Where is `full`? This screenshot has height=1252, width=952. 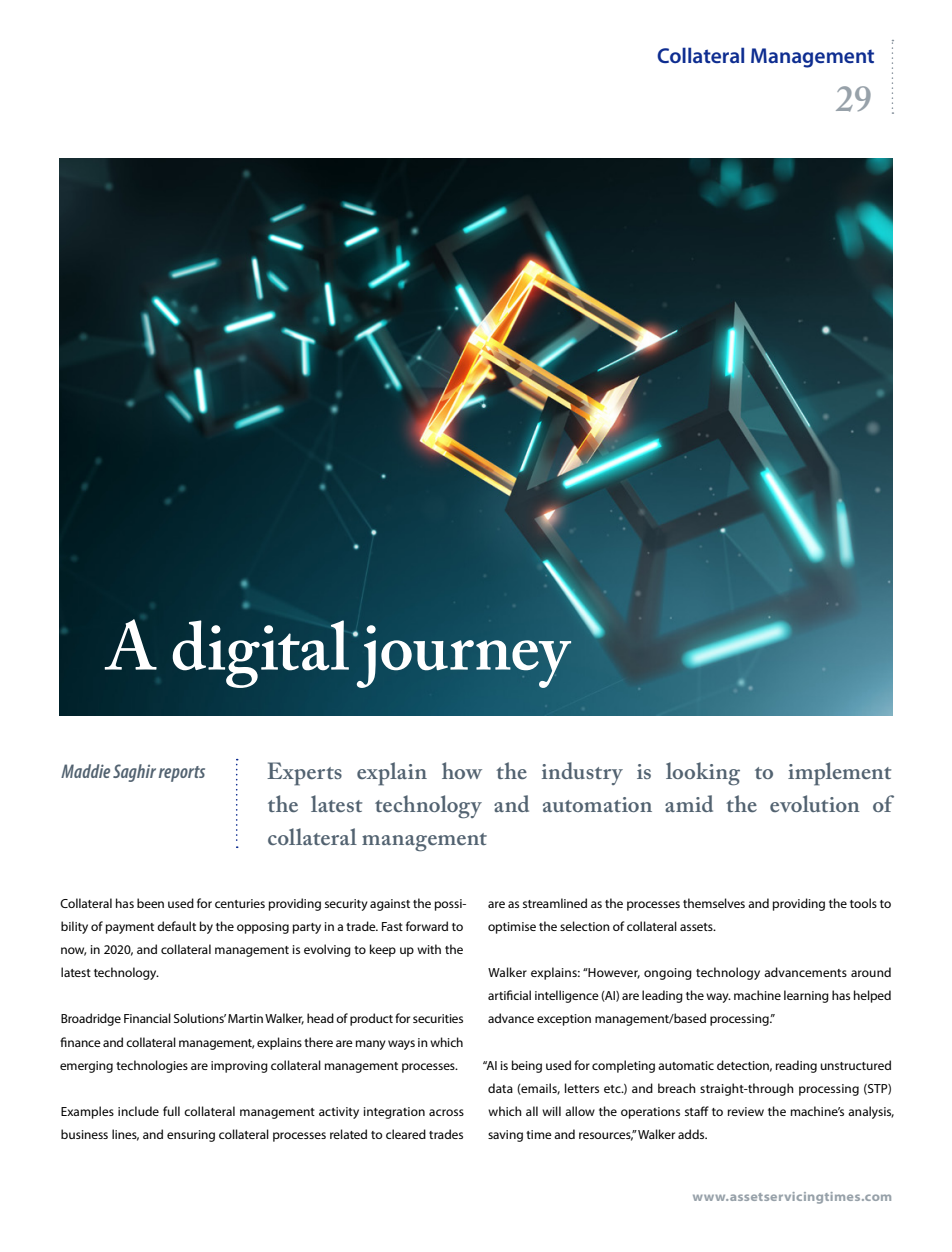
full is located at coordinates (171, 1111).
